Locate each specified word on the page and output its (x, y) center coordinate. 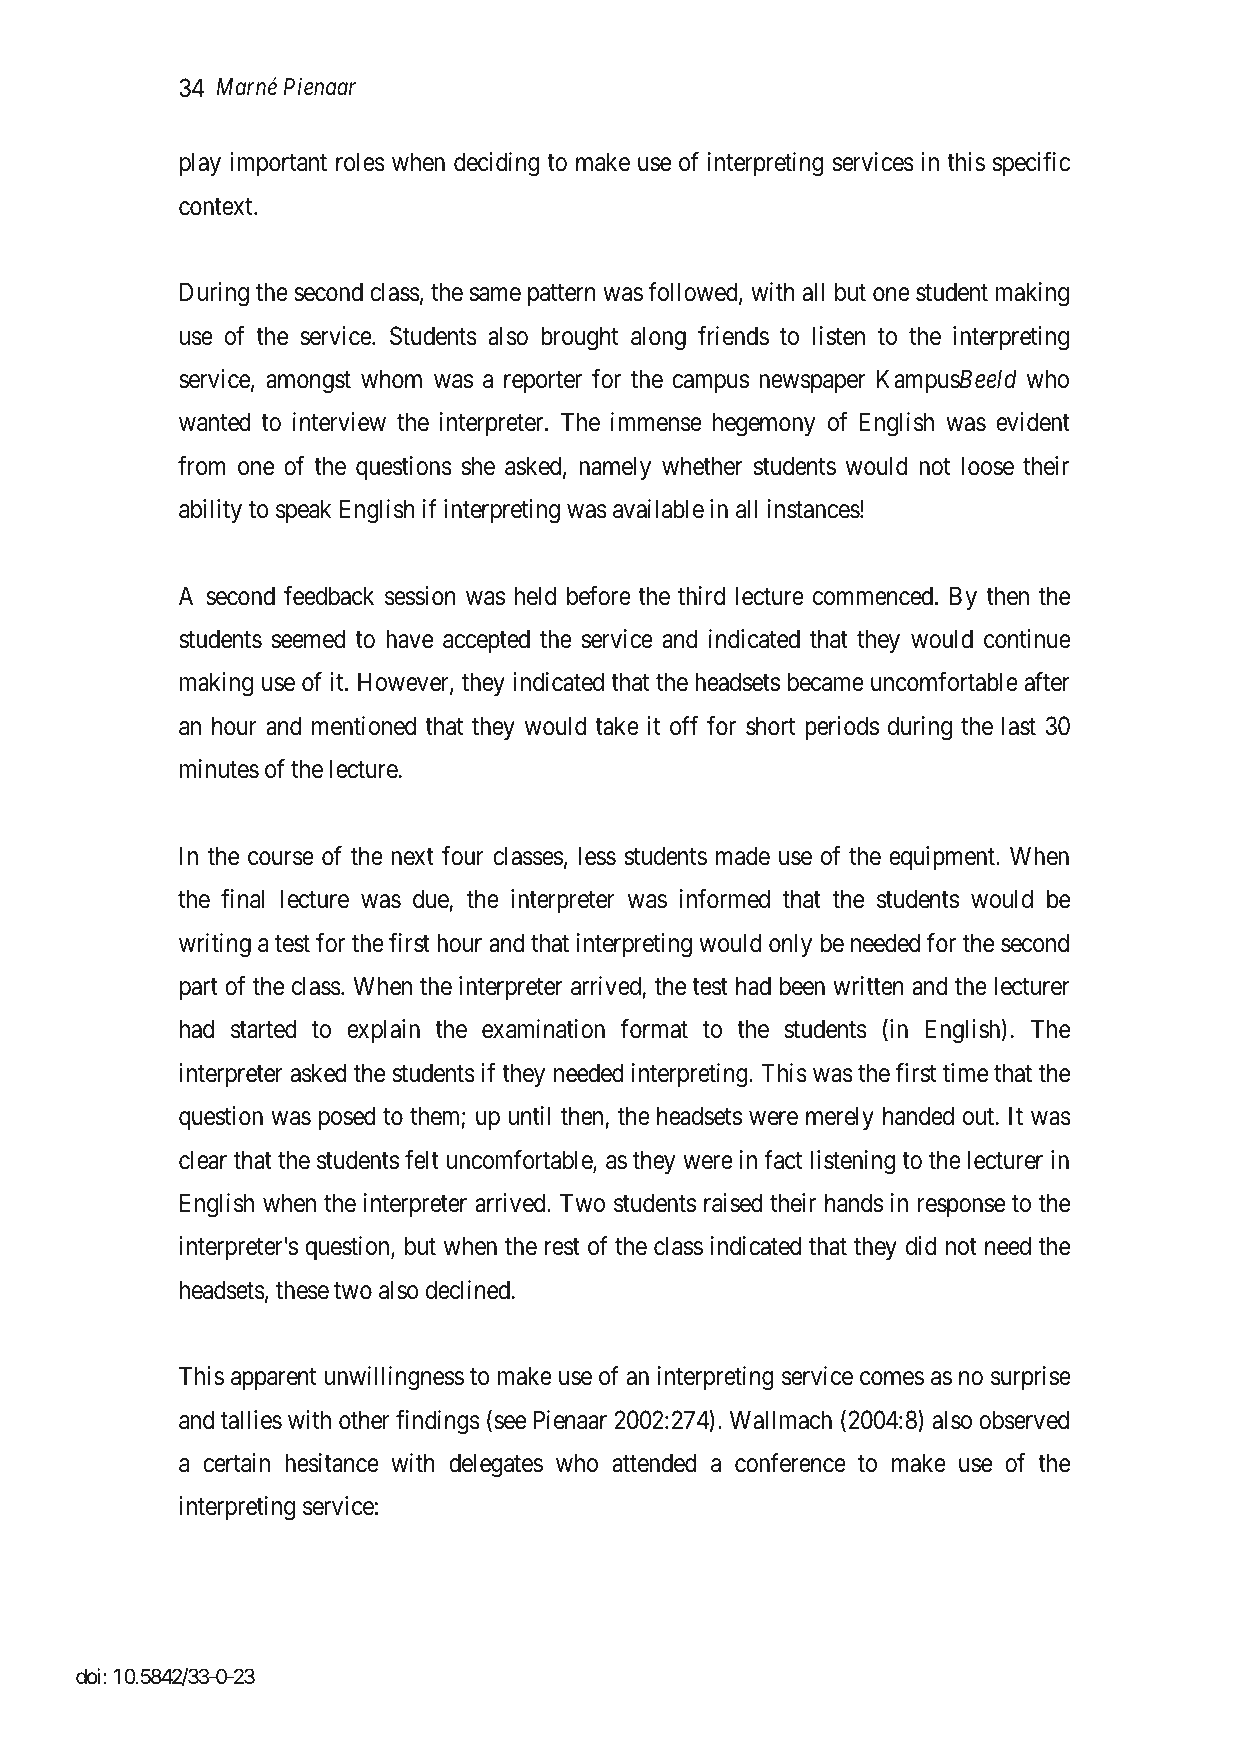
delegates (496, 1465)
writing (215, 945)
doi (90, 1676)
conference (790, 1463)
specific (1031, 164)
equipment (943, 858)
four (463, 856)
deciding (497, 164)
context (217, 207)
